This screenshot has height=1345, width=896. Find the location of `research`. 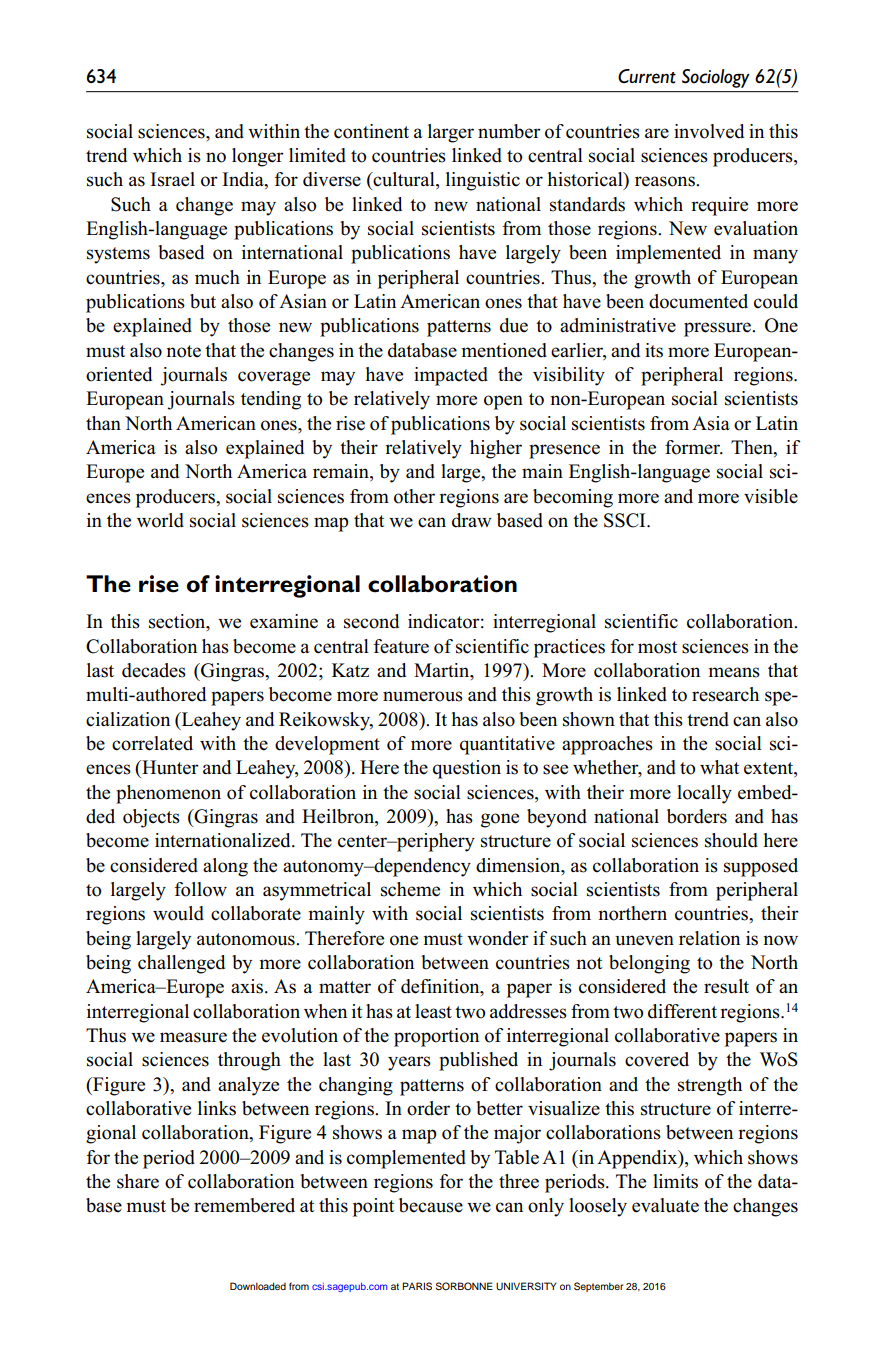

research is located at coordinates (725, 694).
